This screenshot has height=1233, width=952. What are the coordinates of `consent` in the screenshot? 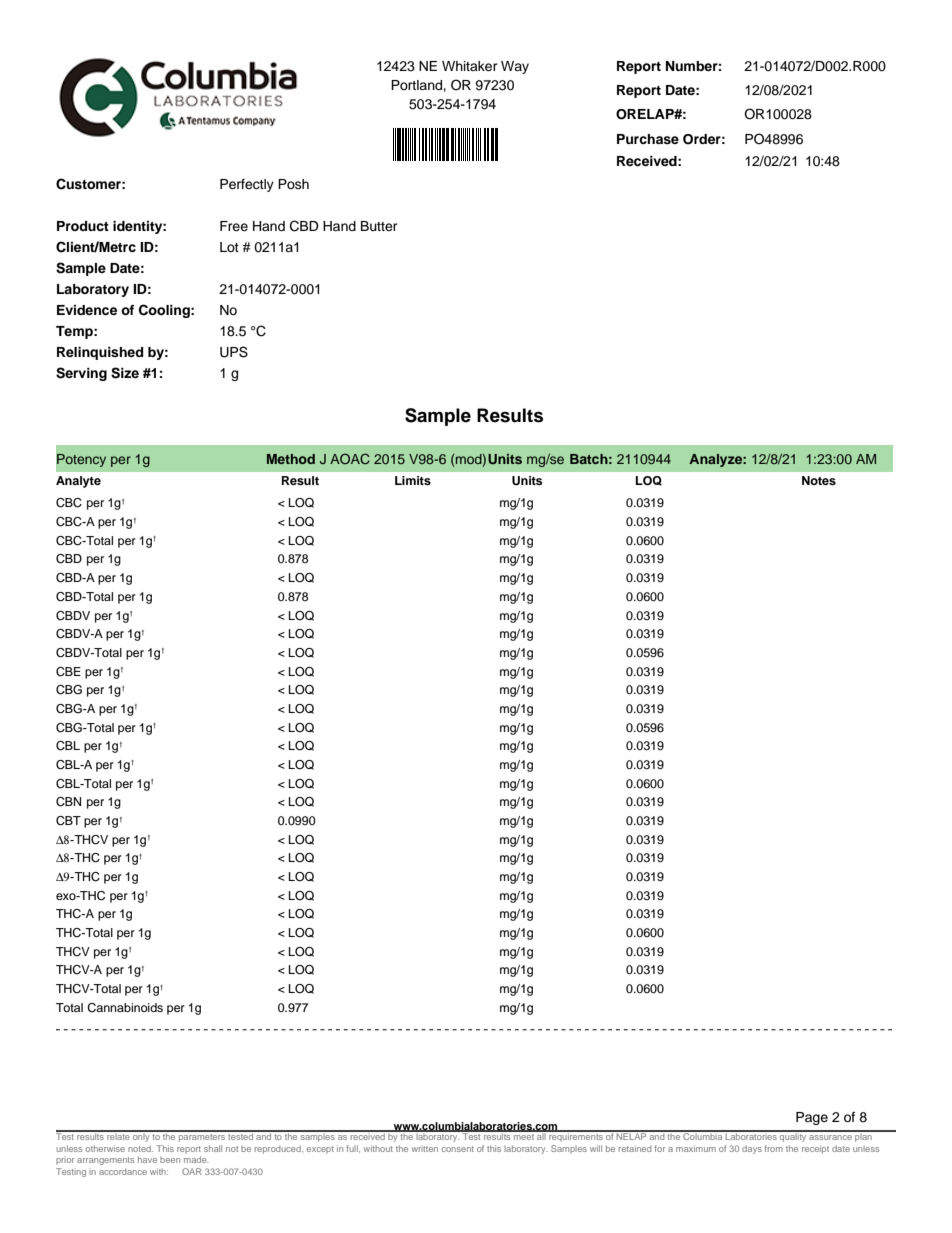 It's located at (458, 1149).
